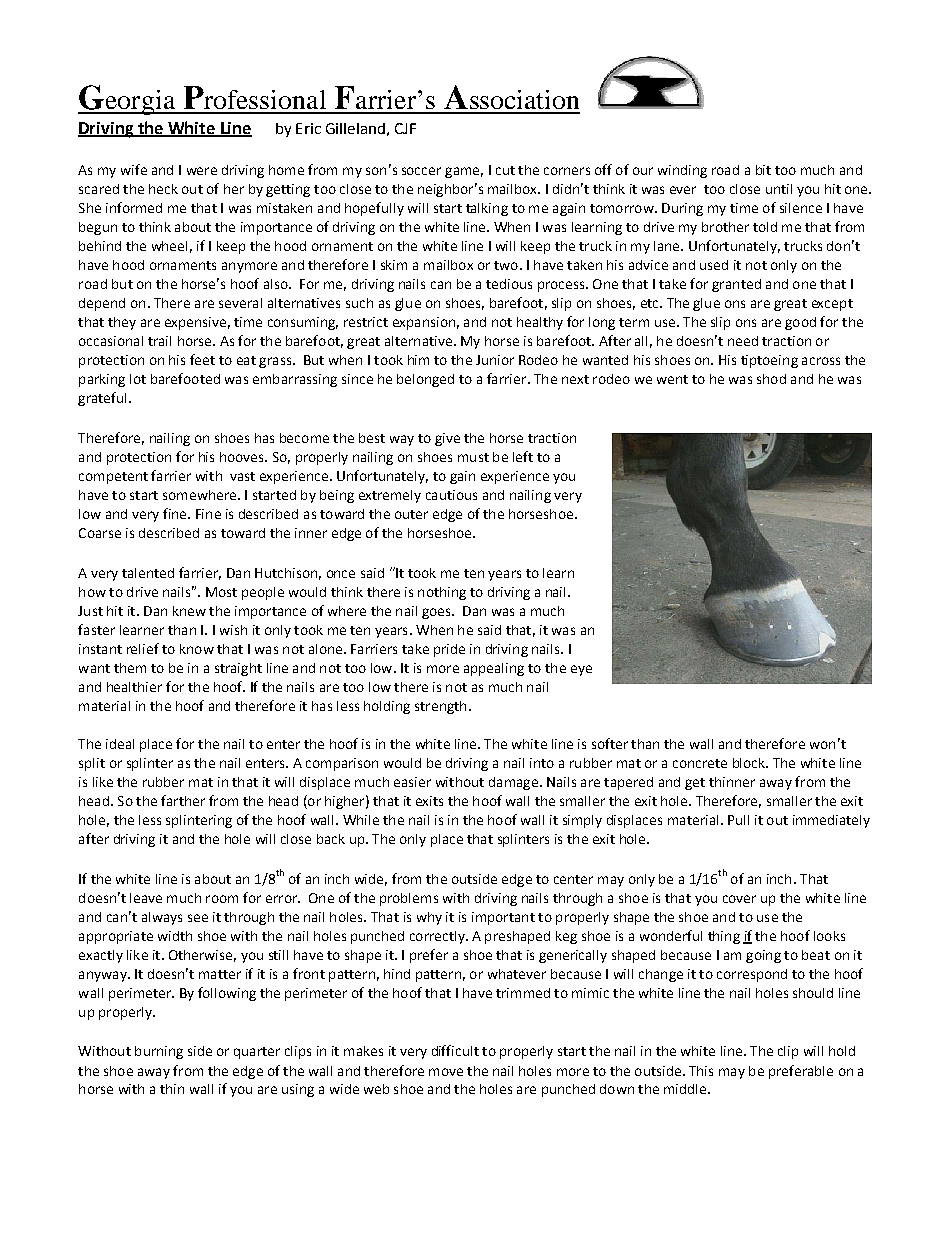  I want to click on soccer, so click(421, 171).
